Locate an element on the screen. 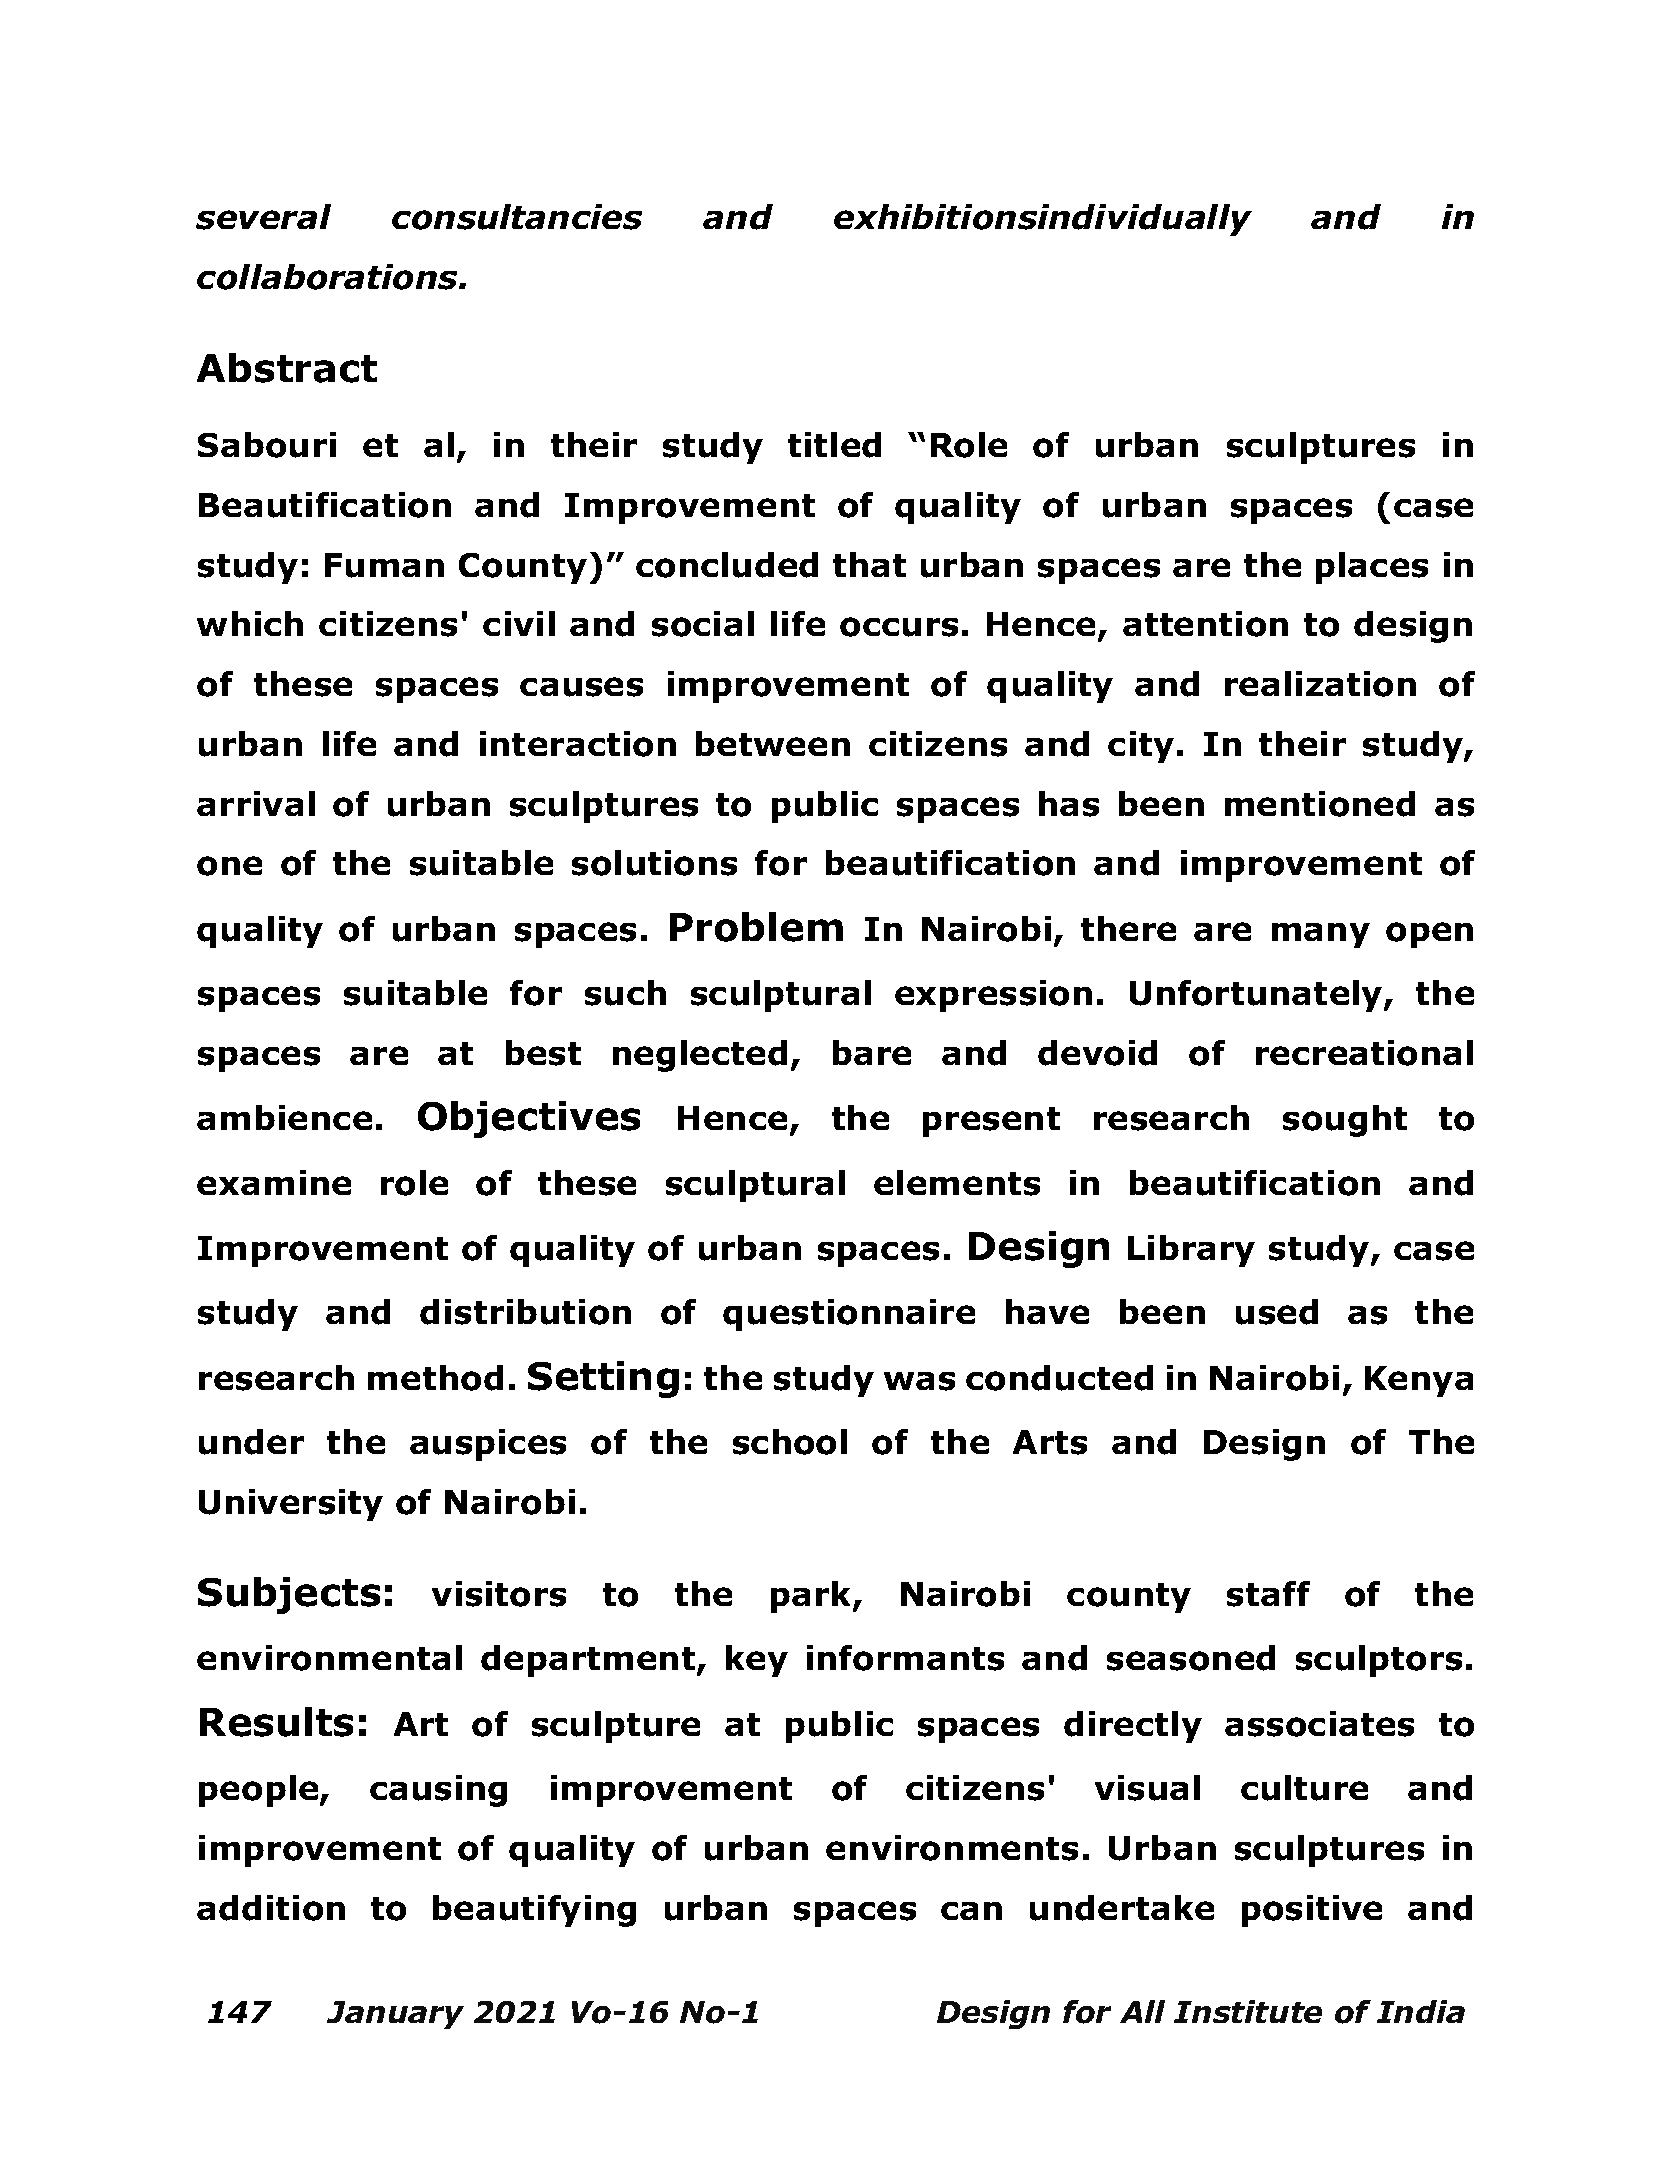  school is located at coordinates (790, 1442).
